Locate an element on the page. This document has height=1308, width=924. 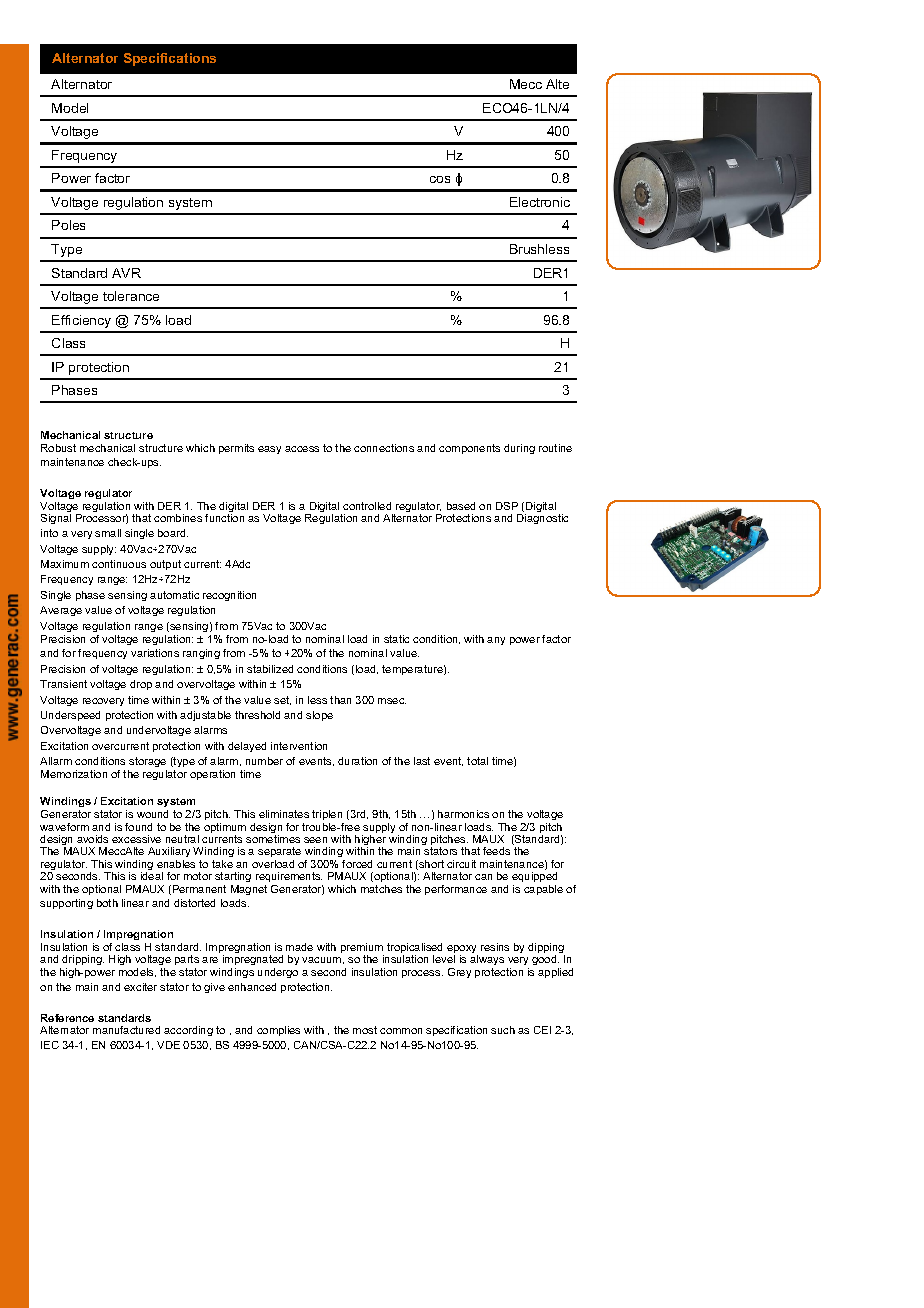
stabilized is located at coordinates (270, 669).
